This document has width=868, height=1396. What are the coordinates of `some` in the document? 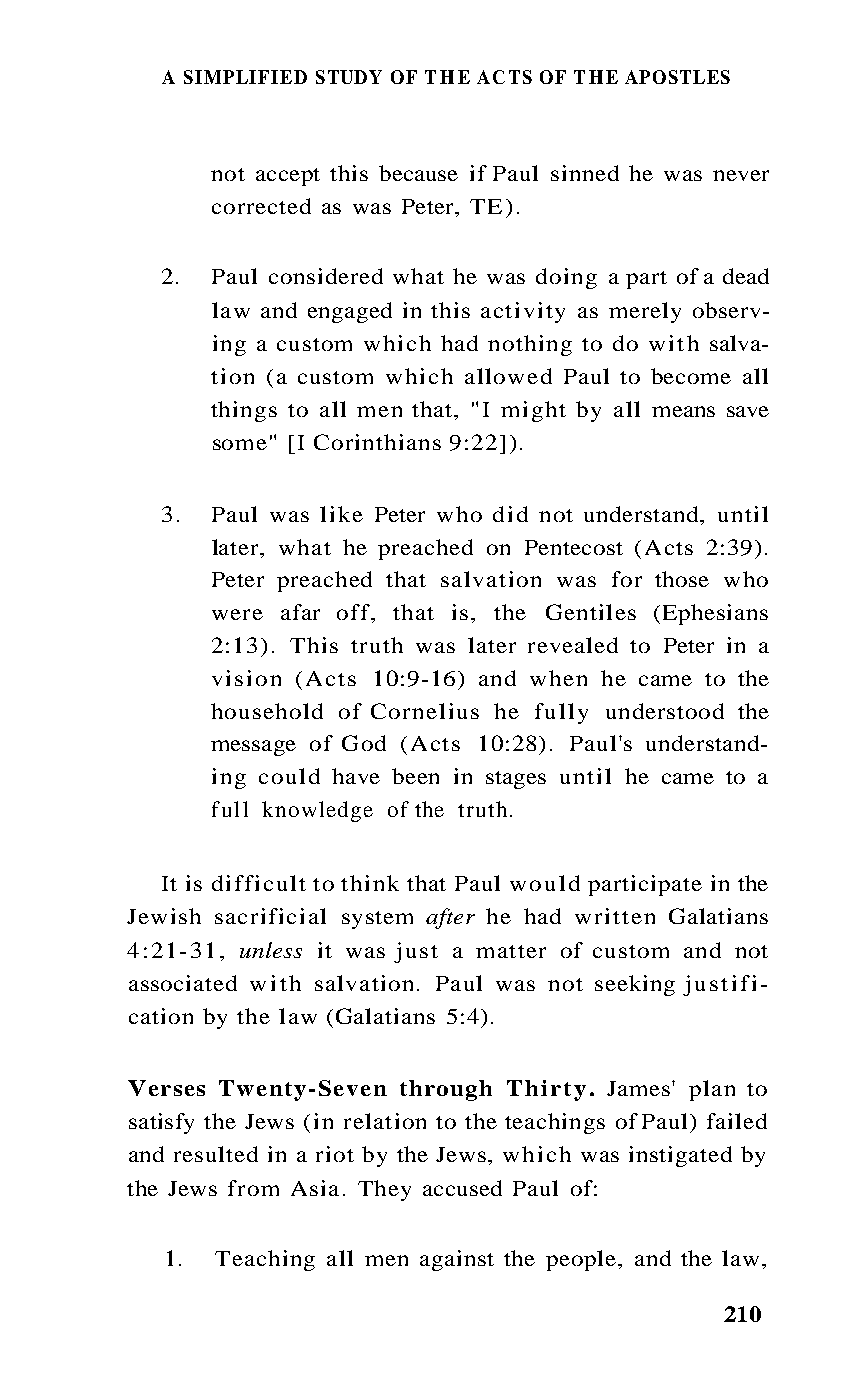 It's located at (240, 444).
